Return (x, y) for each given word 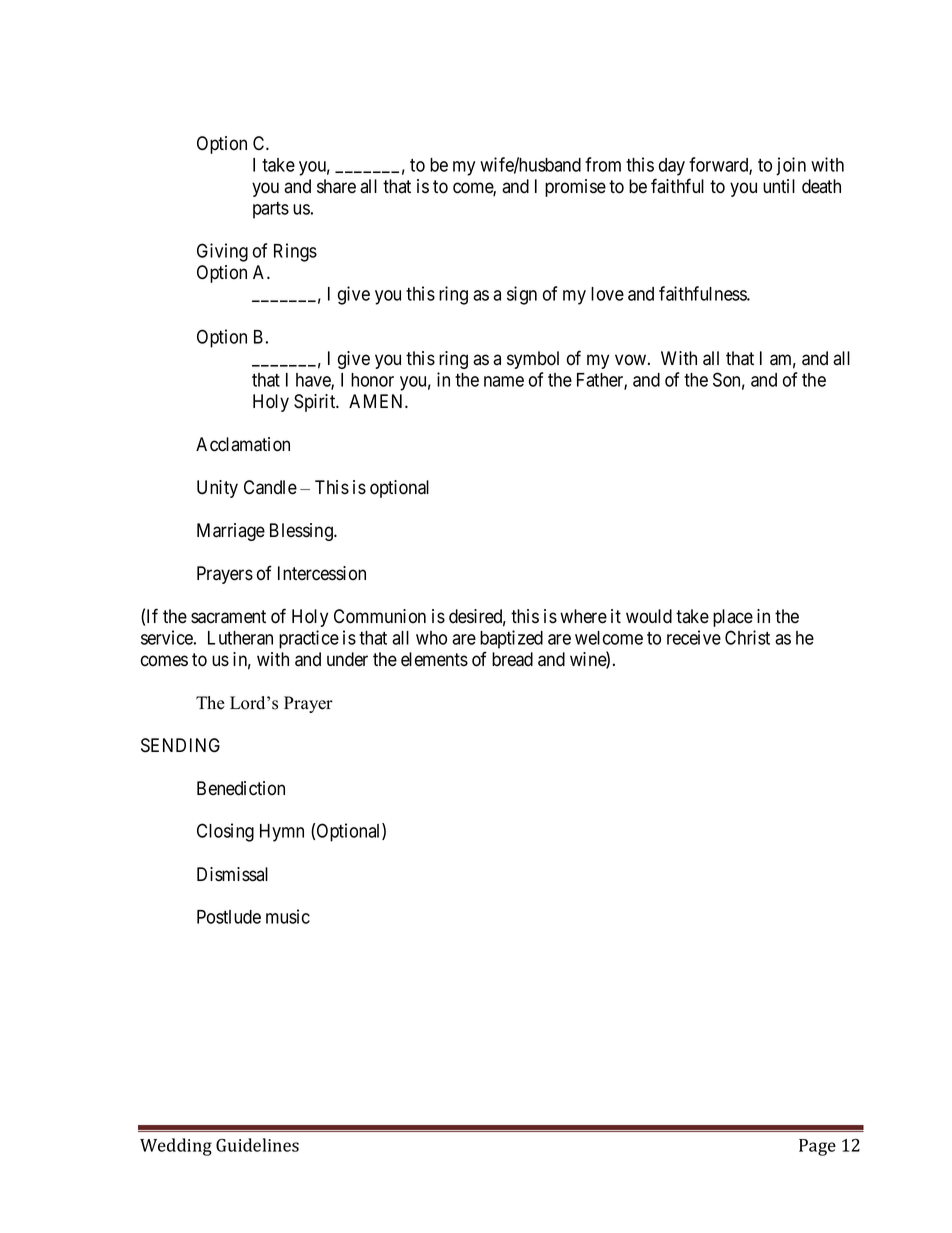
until (779, 186)
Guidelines (257, 1145)
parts (271, 210)
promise (575, 188)
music (288, 916)
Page (817, 1147)
